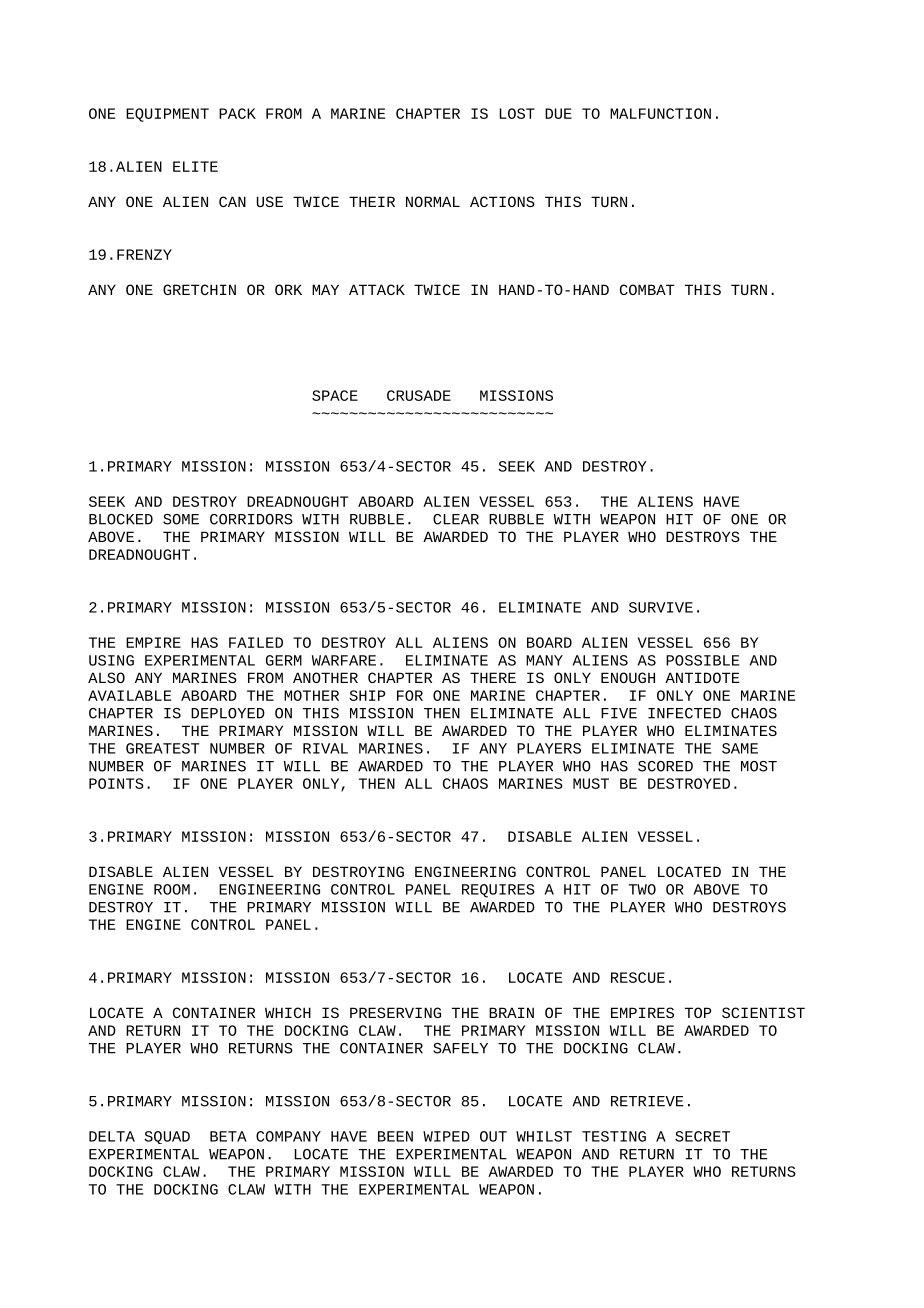 The image size is (924, 1308). I want to click on NORMAL, so click(433, 201).
